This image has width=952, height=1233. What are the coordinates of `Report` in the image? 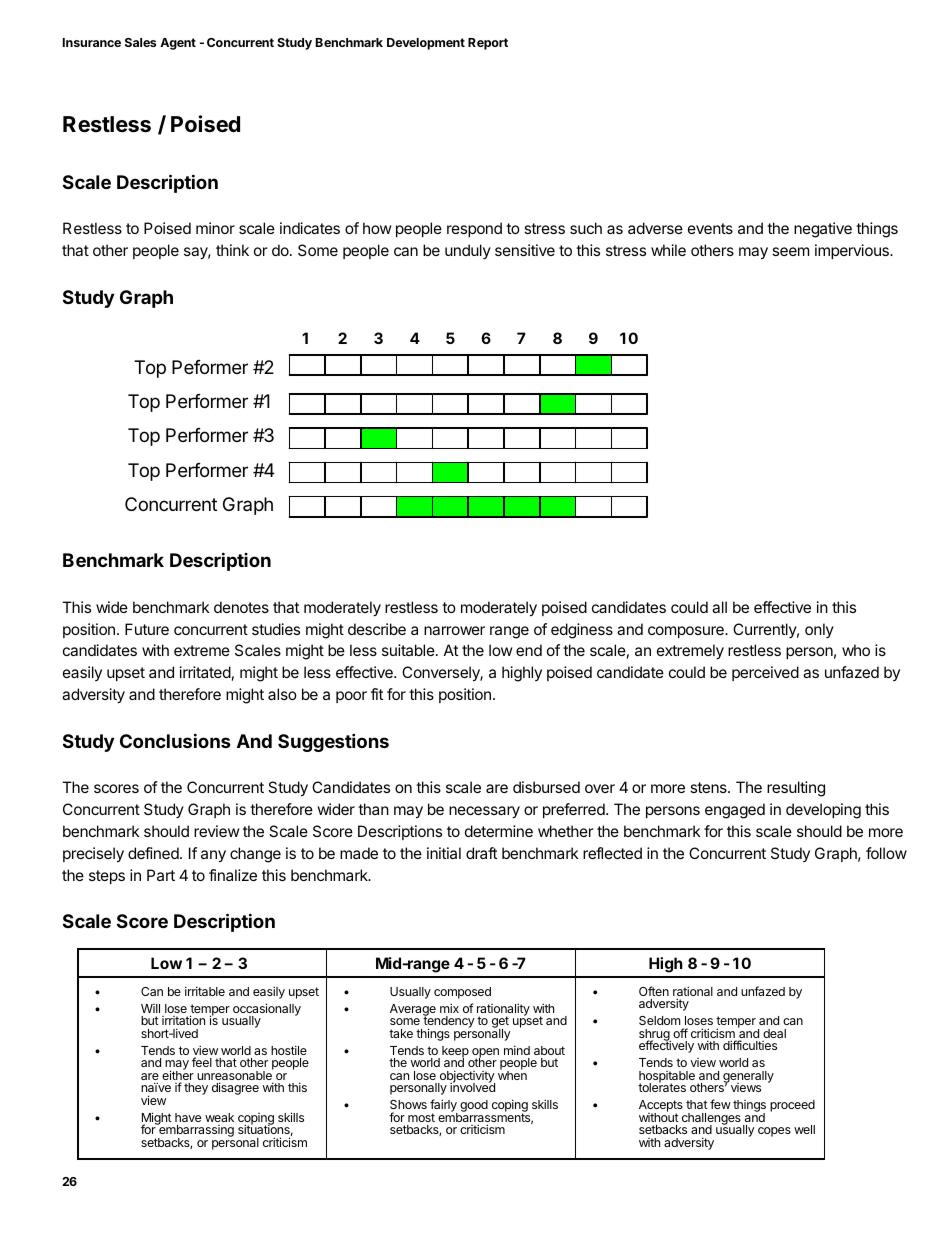 It's located at (488, 44).
